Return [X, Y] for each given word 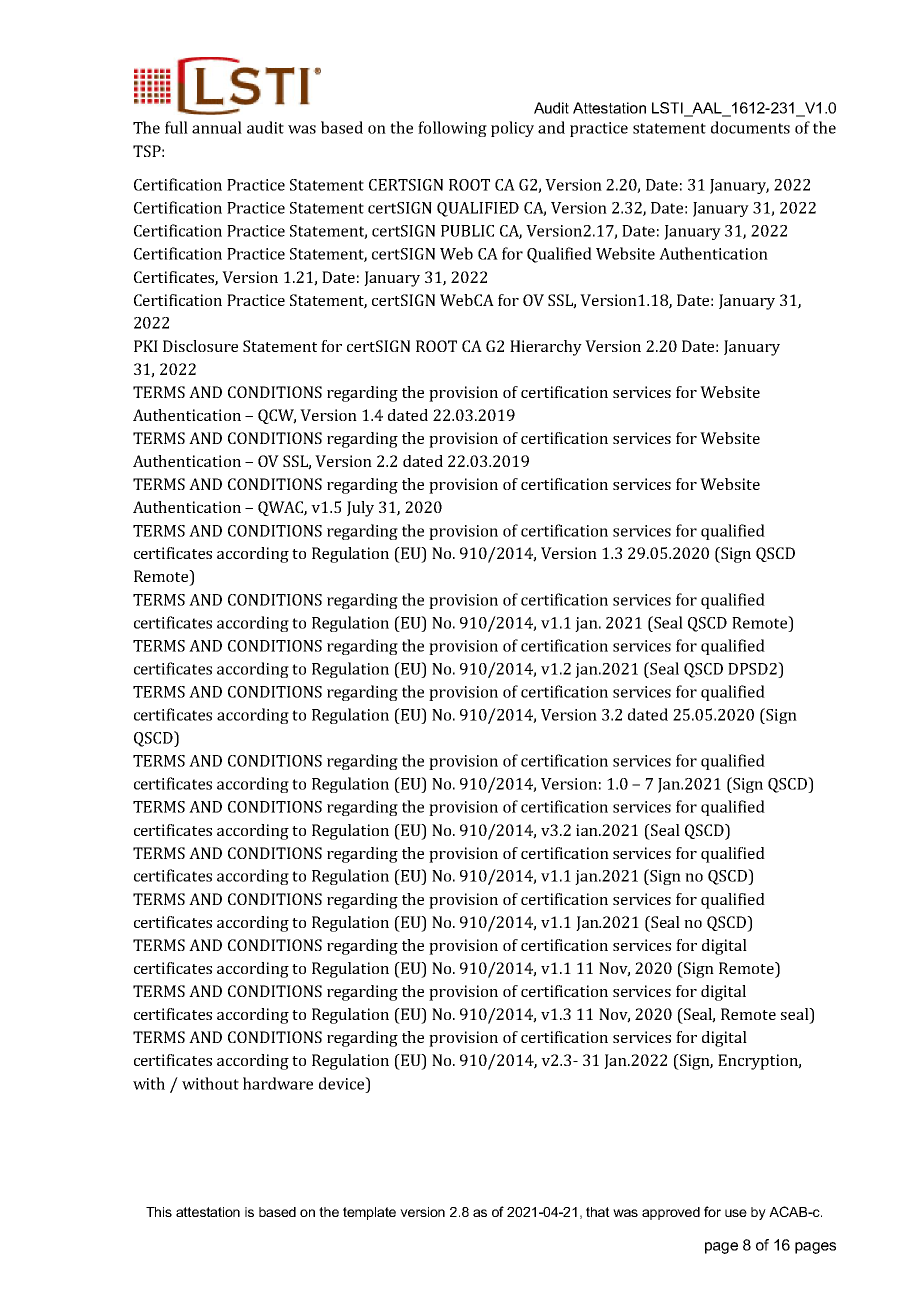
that [598, 1212]
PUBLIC [467, 231]
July [360, 509]
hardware [278, 1083]
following [452, 129]
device [343, 1083]
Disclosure [200, 346]
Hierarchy [546, 348]
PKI [146, 346]
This [159, 1212]
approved [671, 1213]
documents [750, 127]
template [369, 1213]
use [736, 1213]
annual [217, 127]
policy [512, 129]
